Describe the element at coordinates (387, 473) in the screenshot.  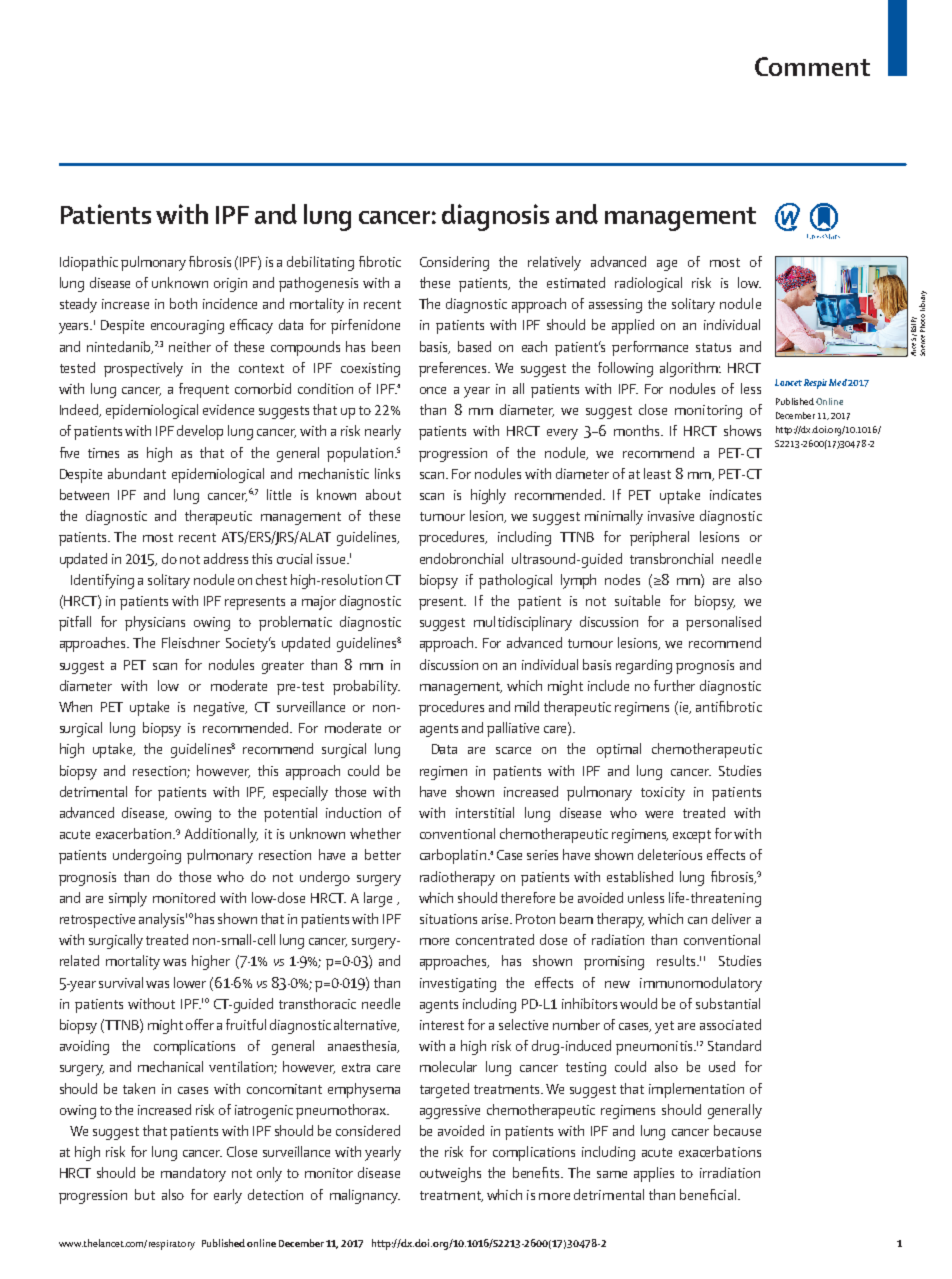
I see `links` at that location.
